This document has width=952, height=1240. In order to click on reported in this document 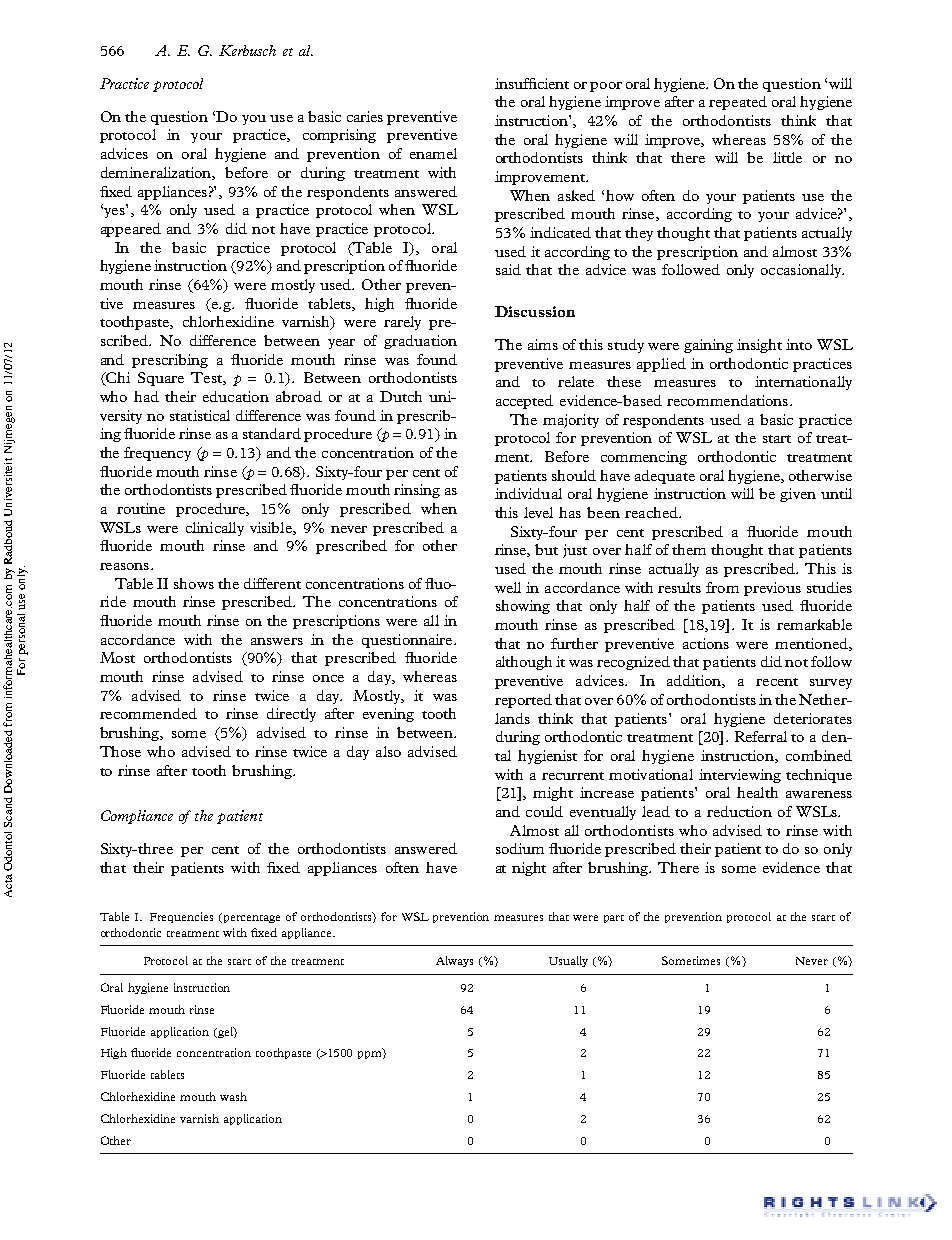, I will do `click(523, 701)`.
